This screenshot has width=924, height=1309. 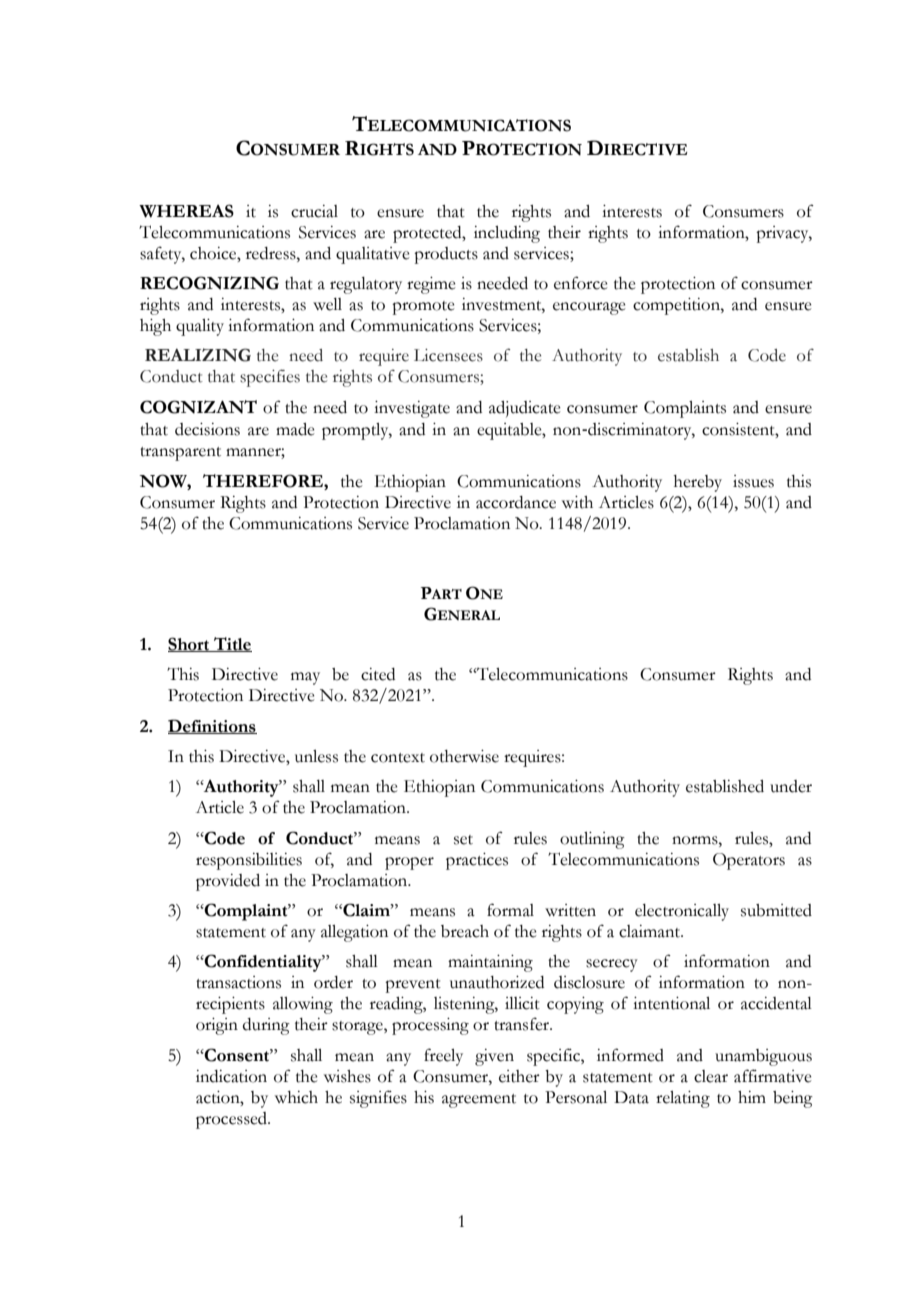 What do you see at coordinates (682, 912) in the screenshot?
I see `electronically` at bounding box center [682, 912].
